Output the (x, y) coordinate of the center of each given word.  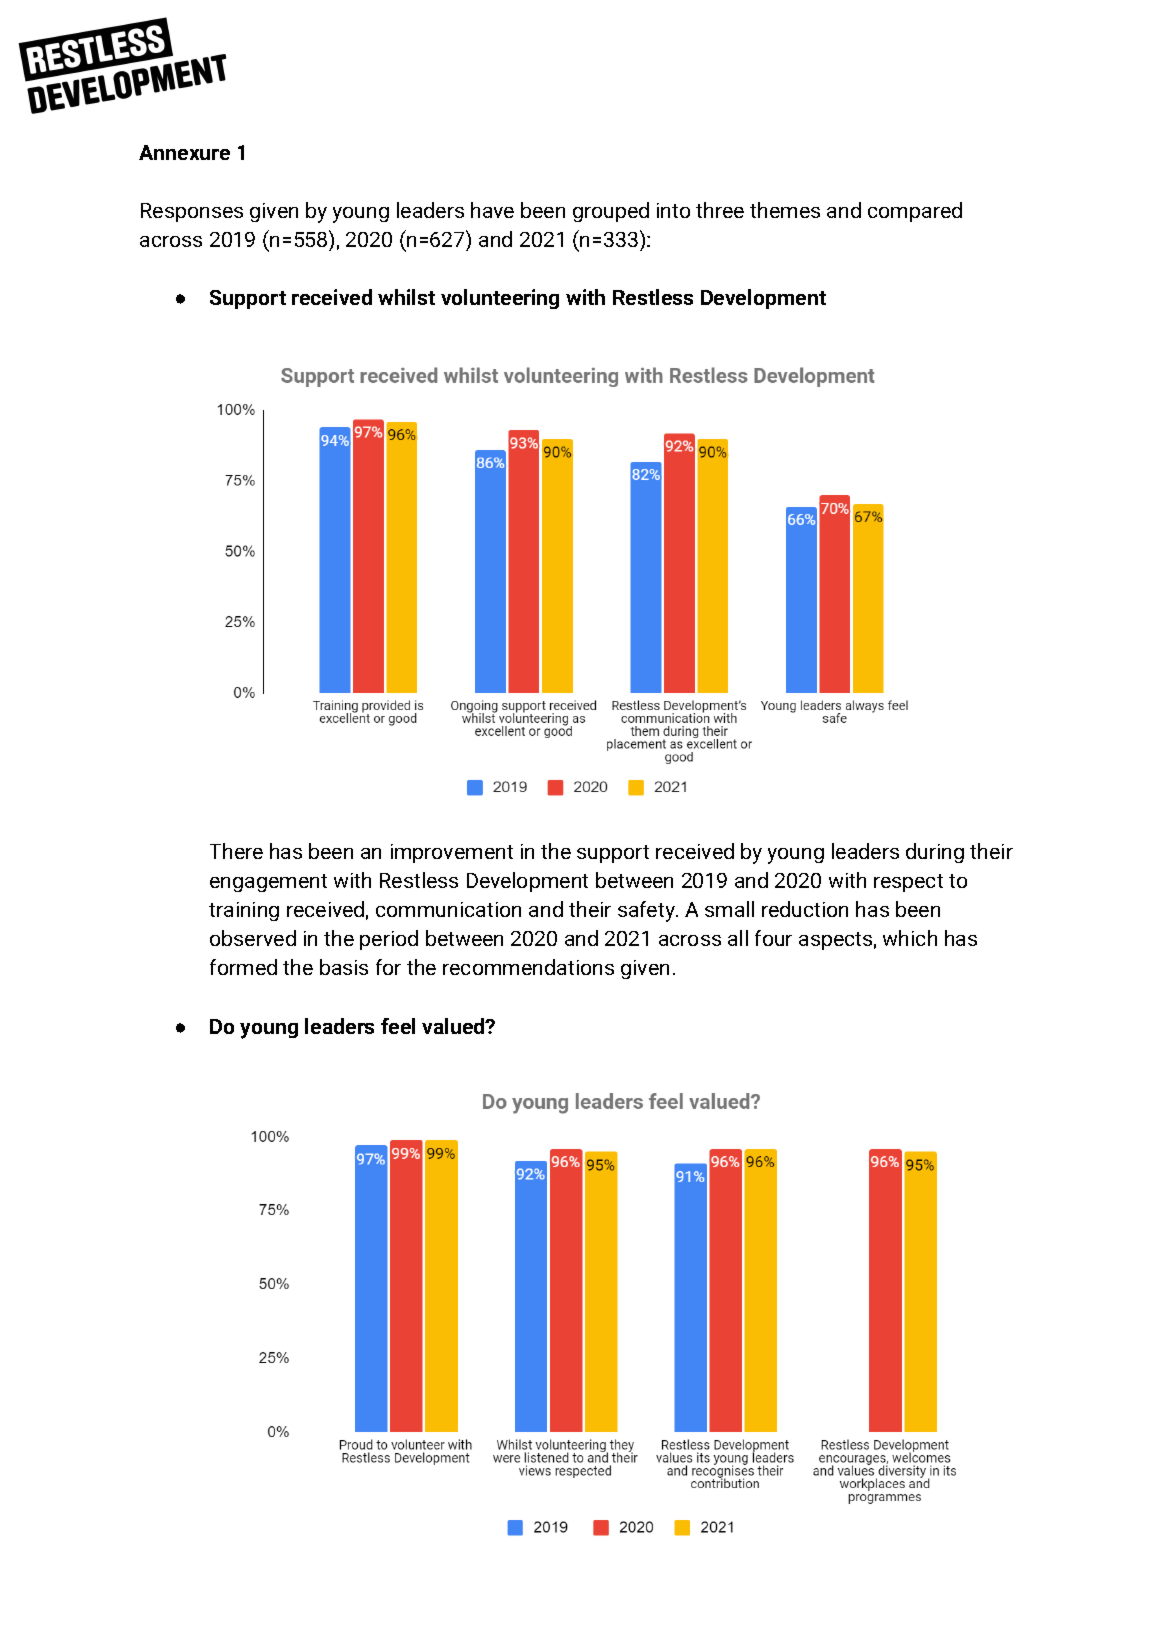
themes (785, 210)
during (935, 853)
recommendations (528, 967)
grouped (611, 212)
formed (243, 967)
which (910, 938)
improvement (452, 853)
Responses (192, 212)
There (236, 851)
